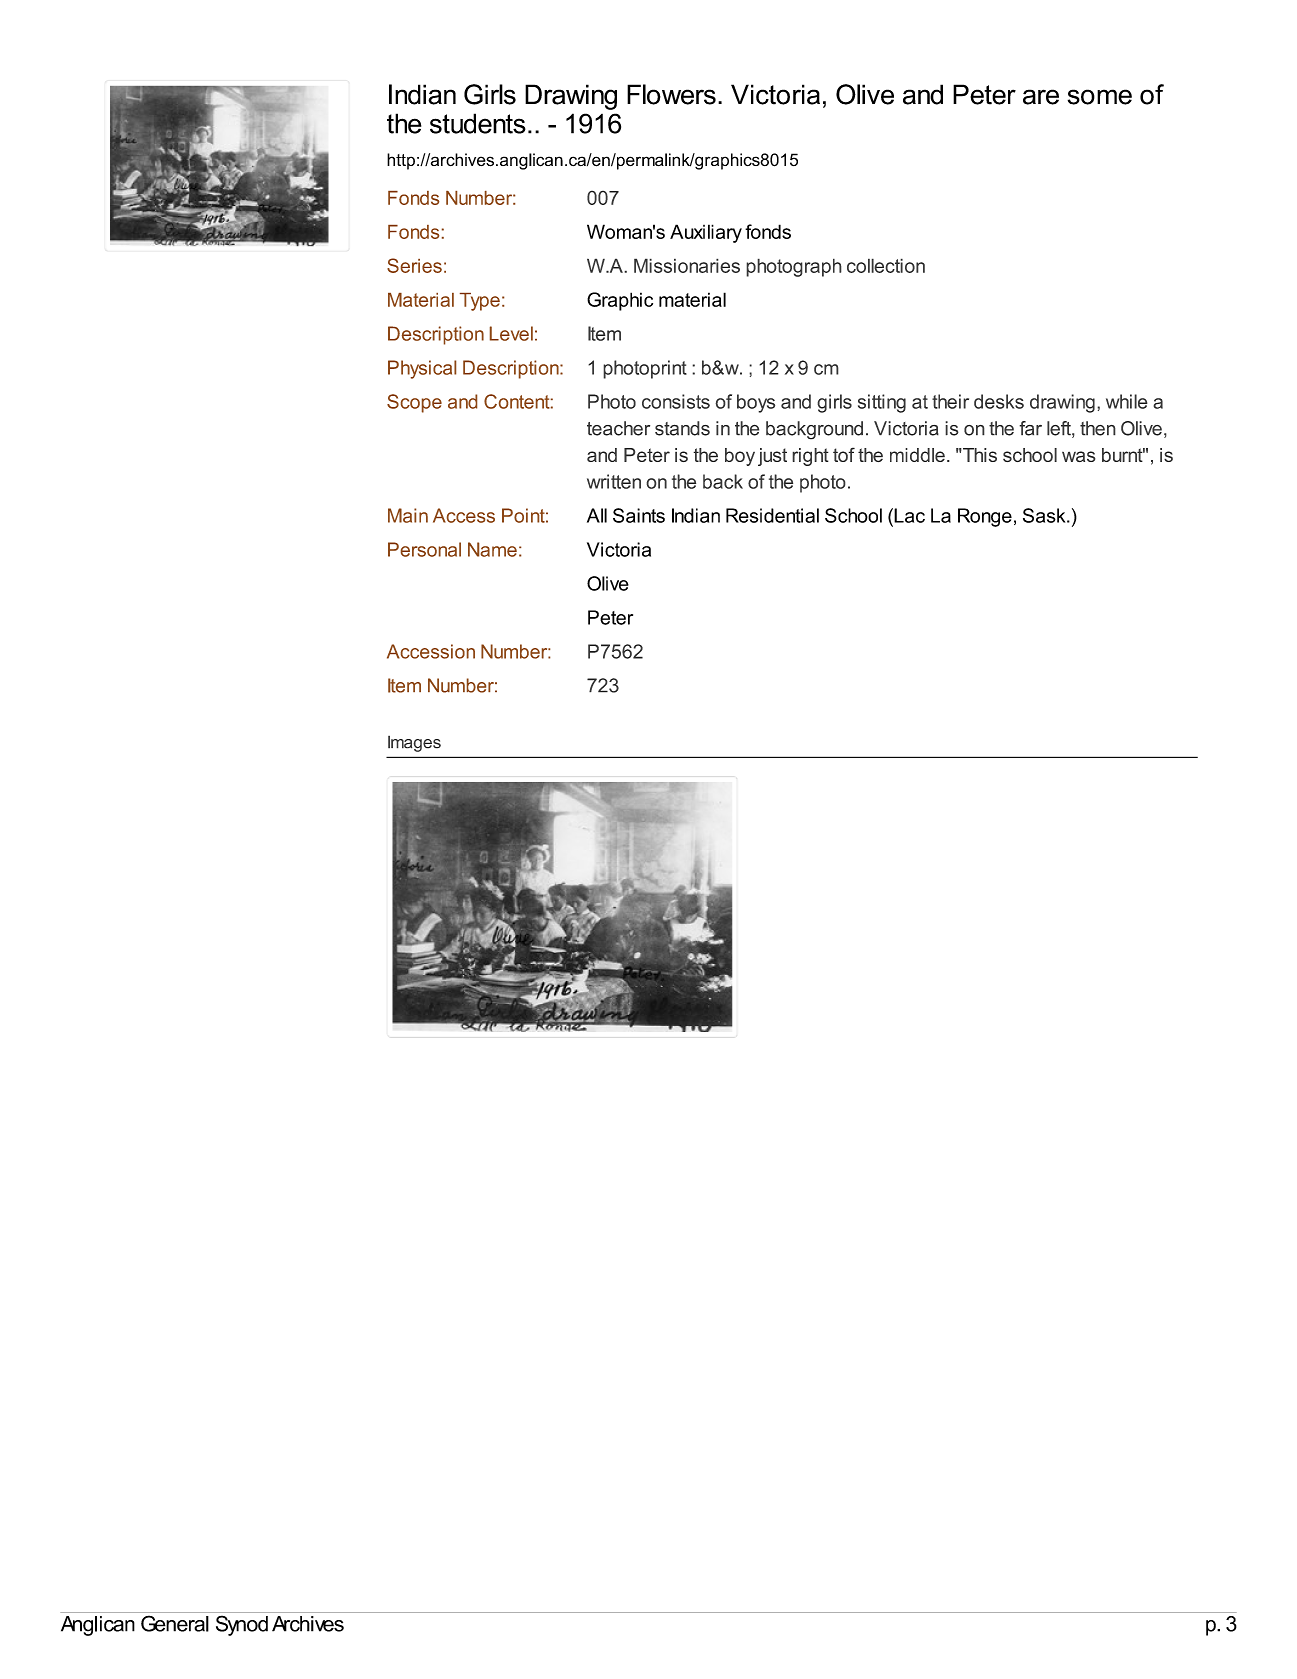  What do you see at coordinates (414, 743) in the document?
I see `Images` at bounding box center [414, 743].
